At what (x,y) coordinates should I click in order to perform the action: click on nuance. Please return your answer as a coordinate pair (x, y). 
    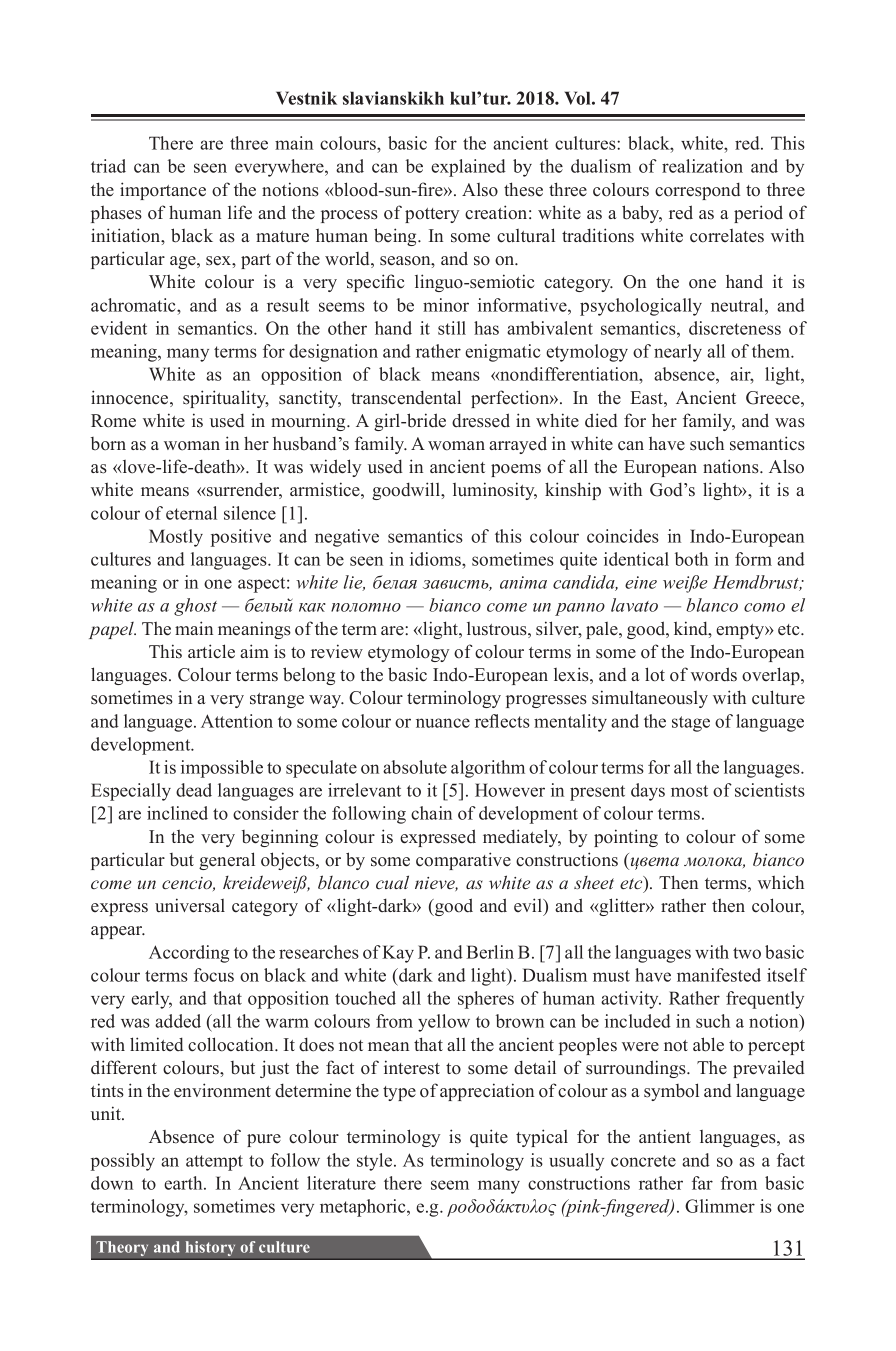
    Looking at the image, I should click on (443, 723).
